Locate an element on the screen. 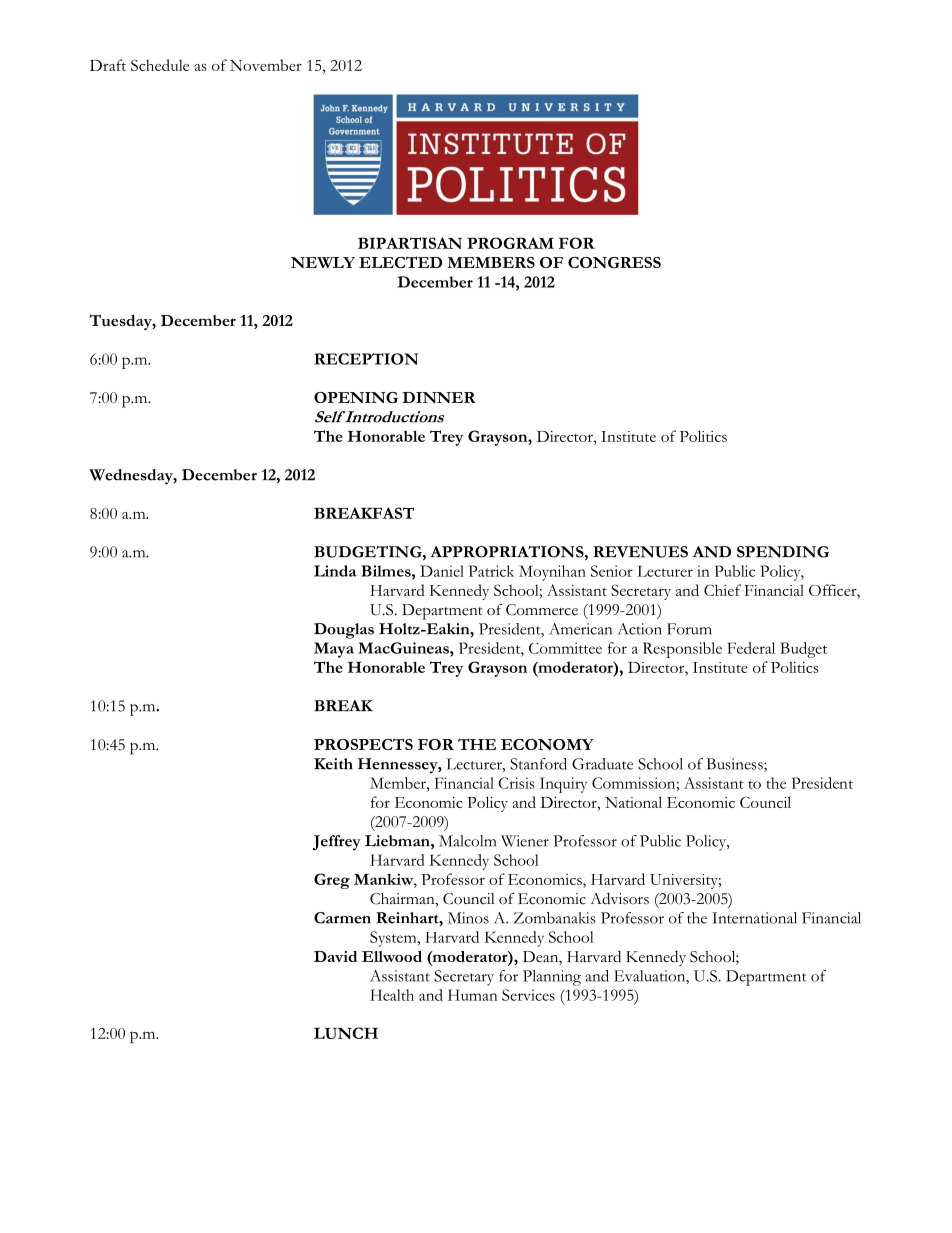 The width and height of the screenshot is (952, 1233). Planning is located at coordinates (552, 978).
